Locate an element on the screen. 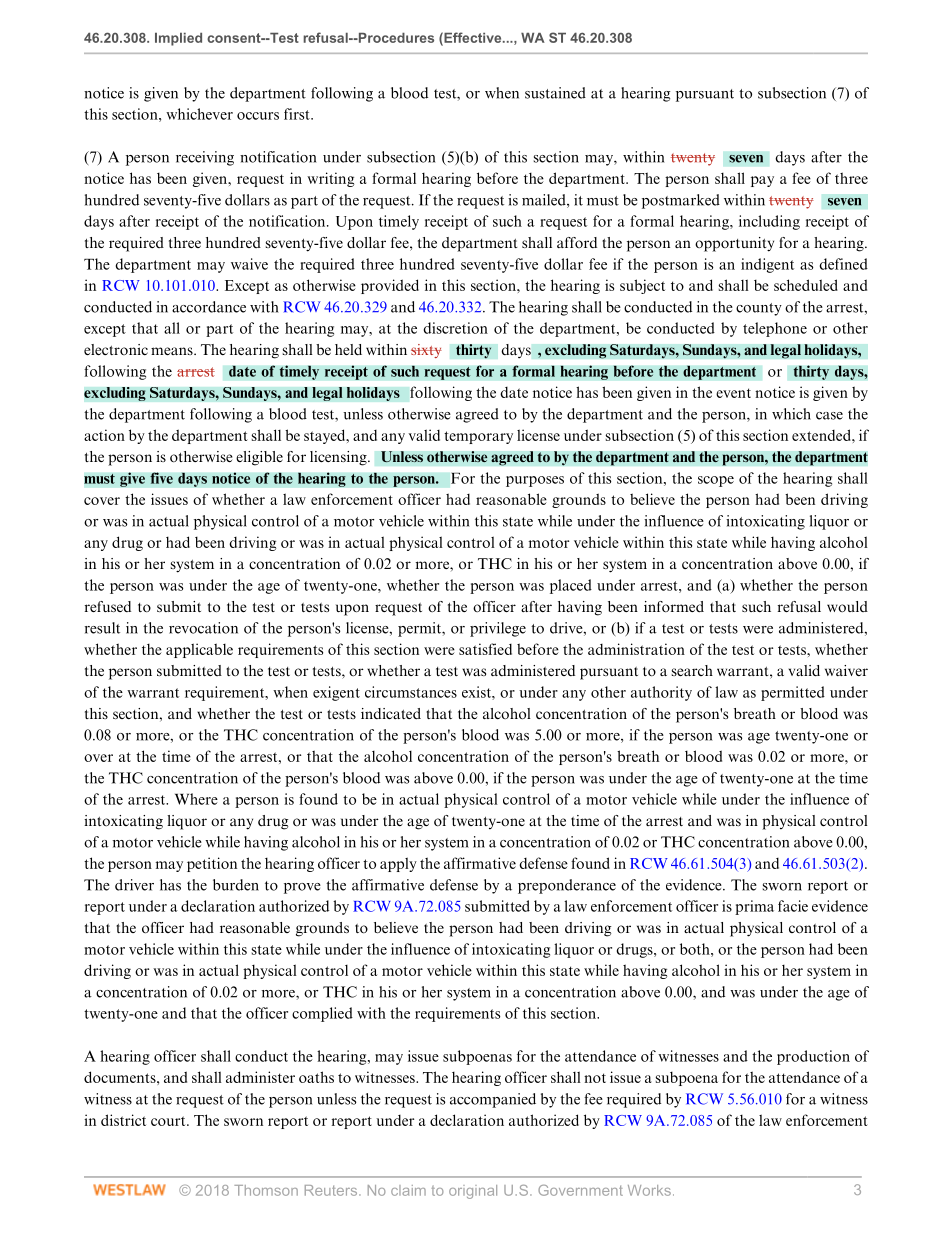 The height and width of the screenshot is (1233, 952). informed is located at coordinates (674, 607).
